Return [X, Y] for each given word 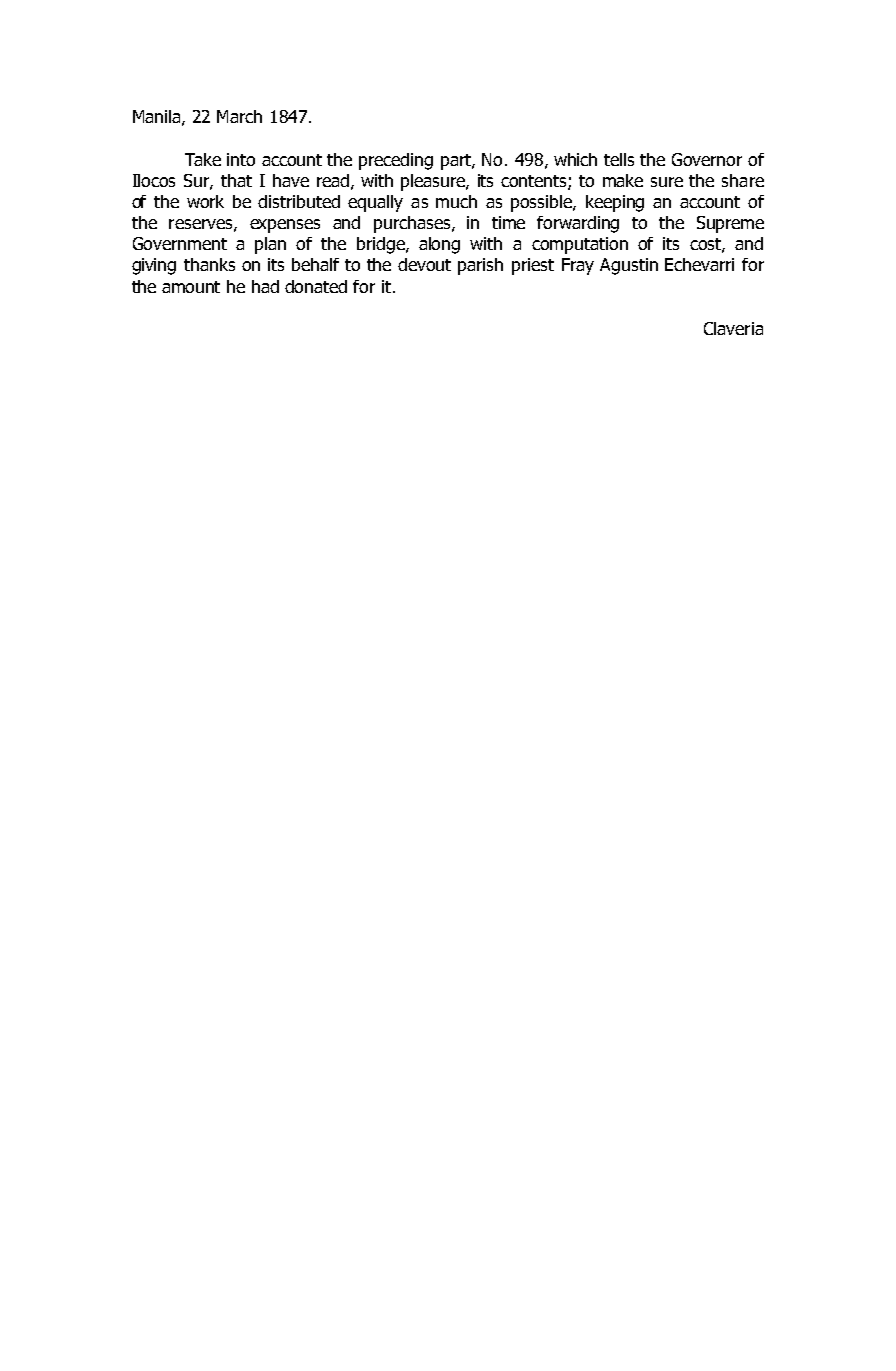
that [236, 180]
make [623, 180]
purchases [413, 224]
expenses [285, 226]
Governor [707, 159]
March [239, 116]
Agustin [629, 266]
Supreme [730, 224]
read [333, 180]
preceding [396, 161]
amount [191, 287]
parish [480, 266]
